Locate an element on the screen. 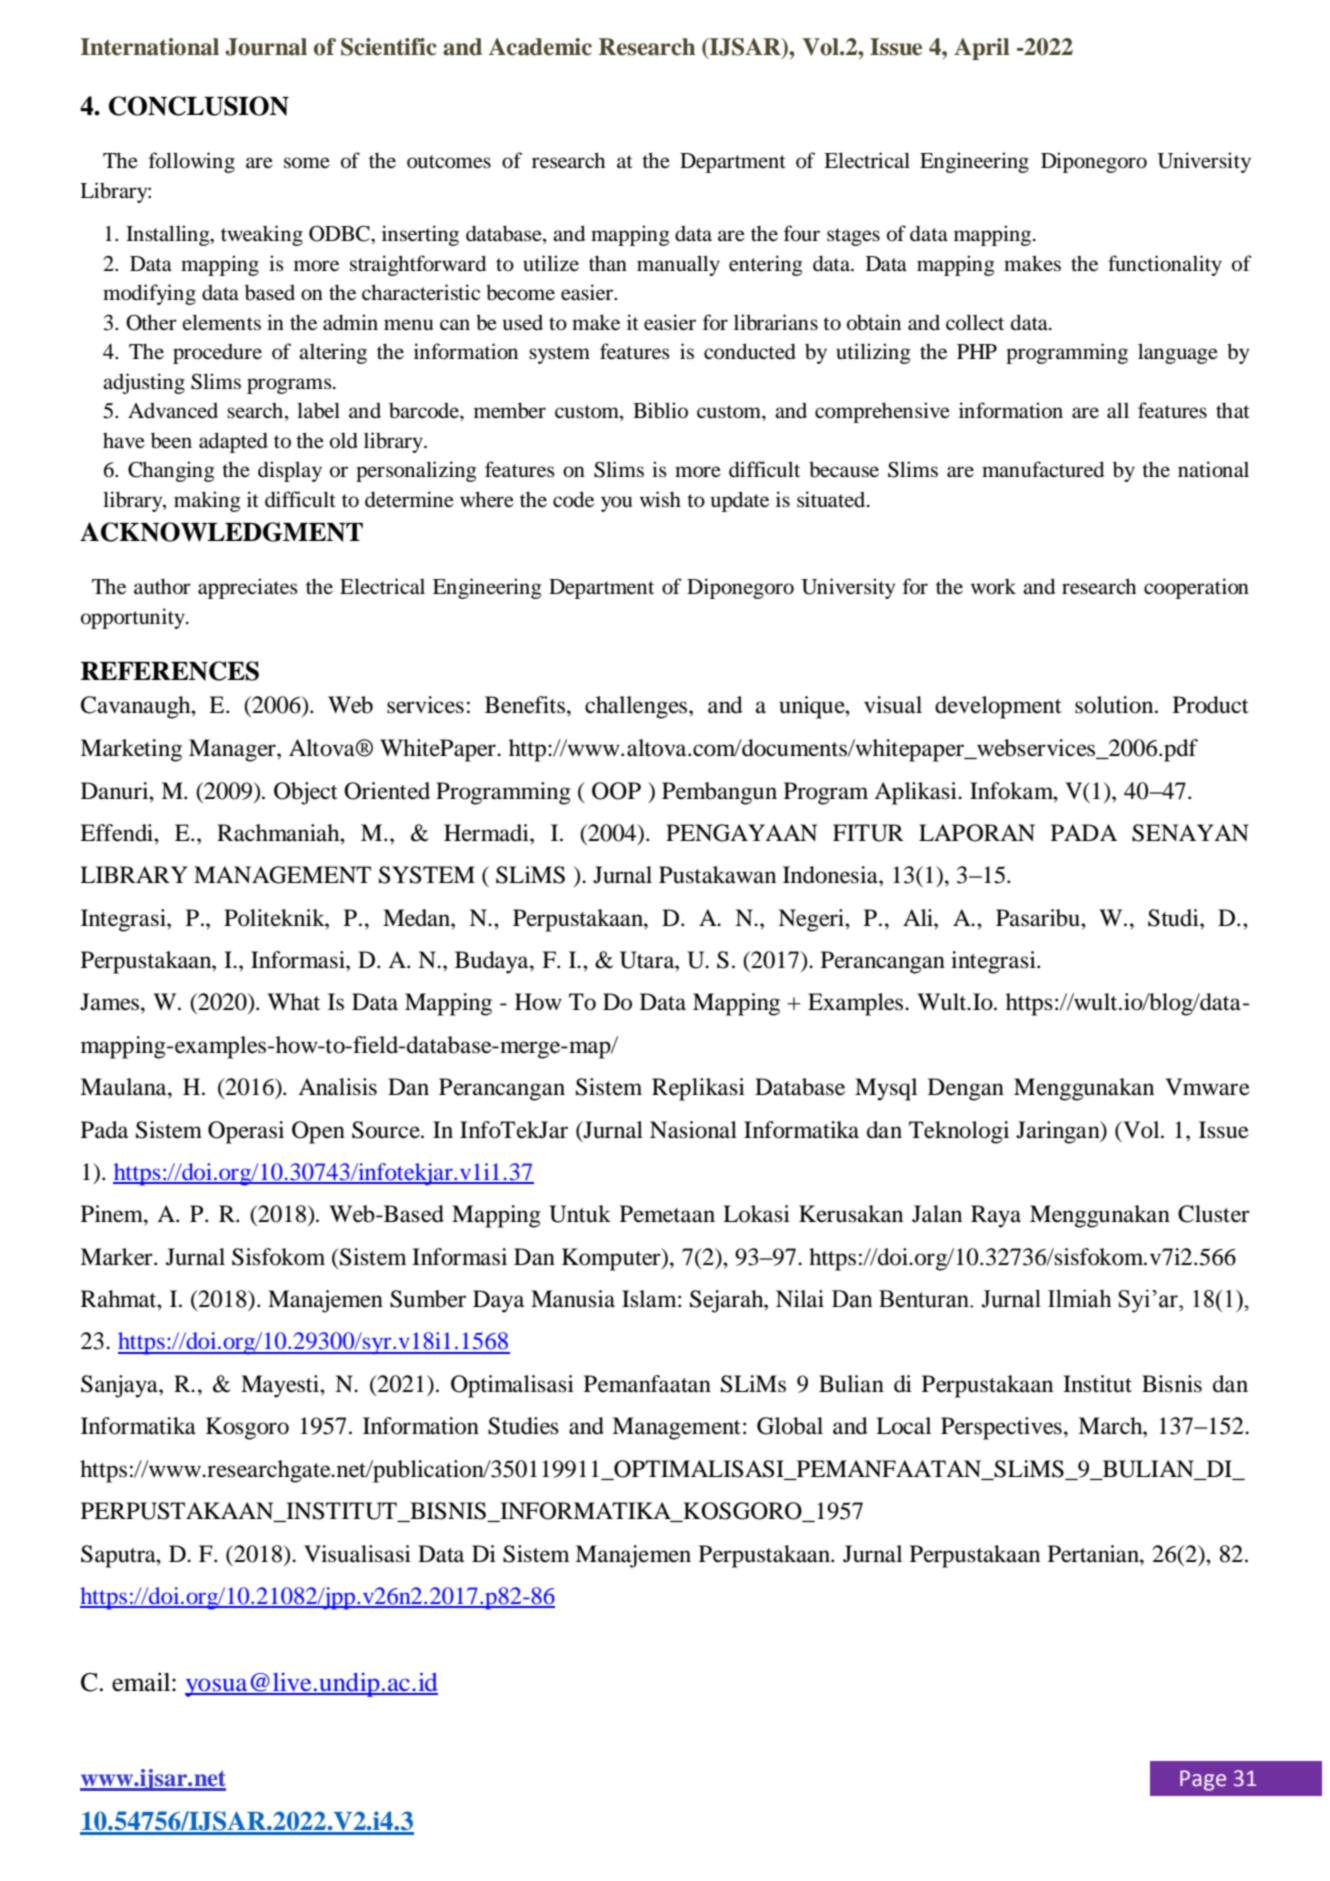 The width and height of the screenshot is (1330, 1881). What is located at coordinates (293, 1002).
